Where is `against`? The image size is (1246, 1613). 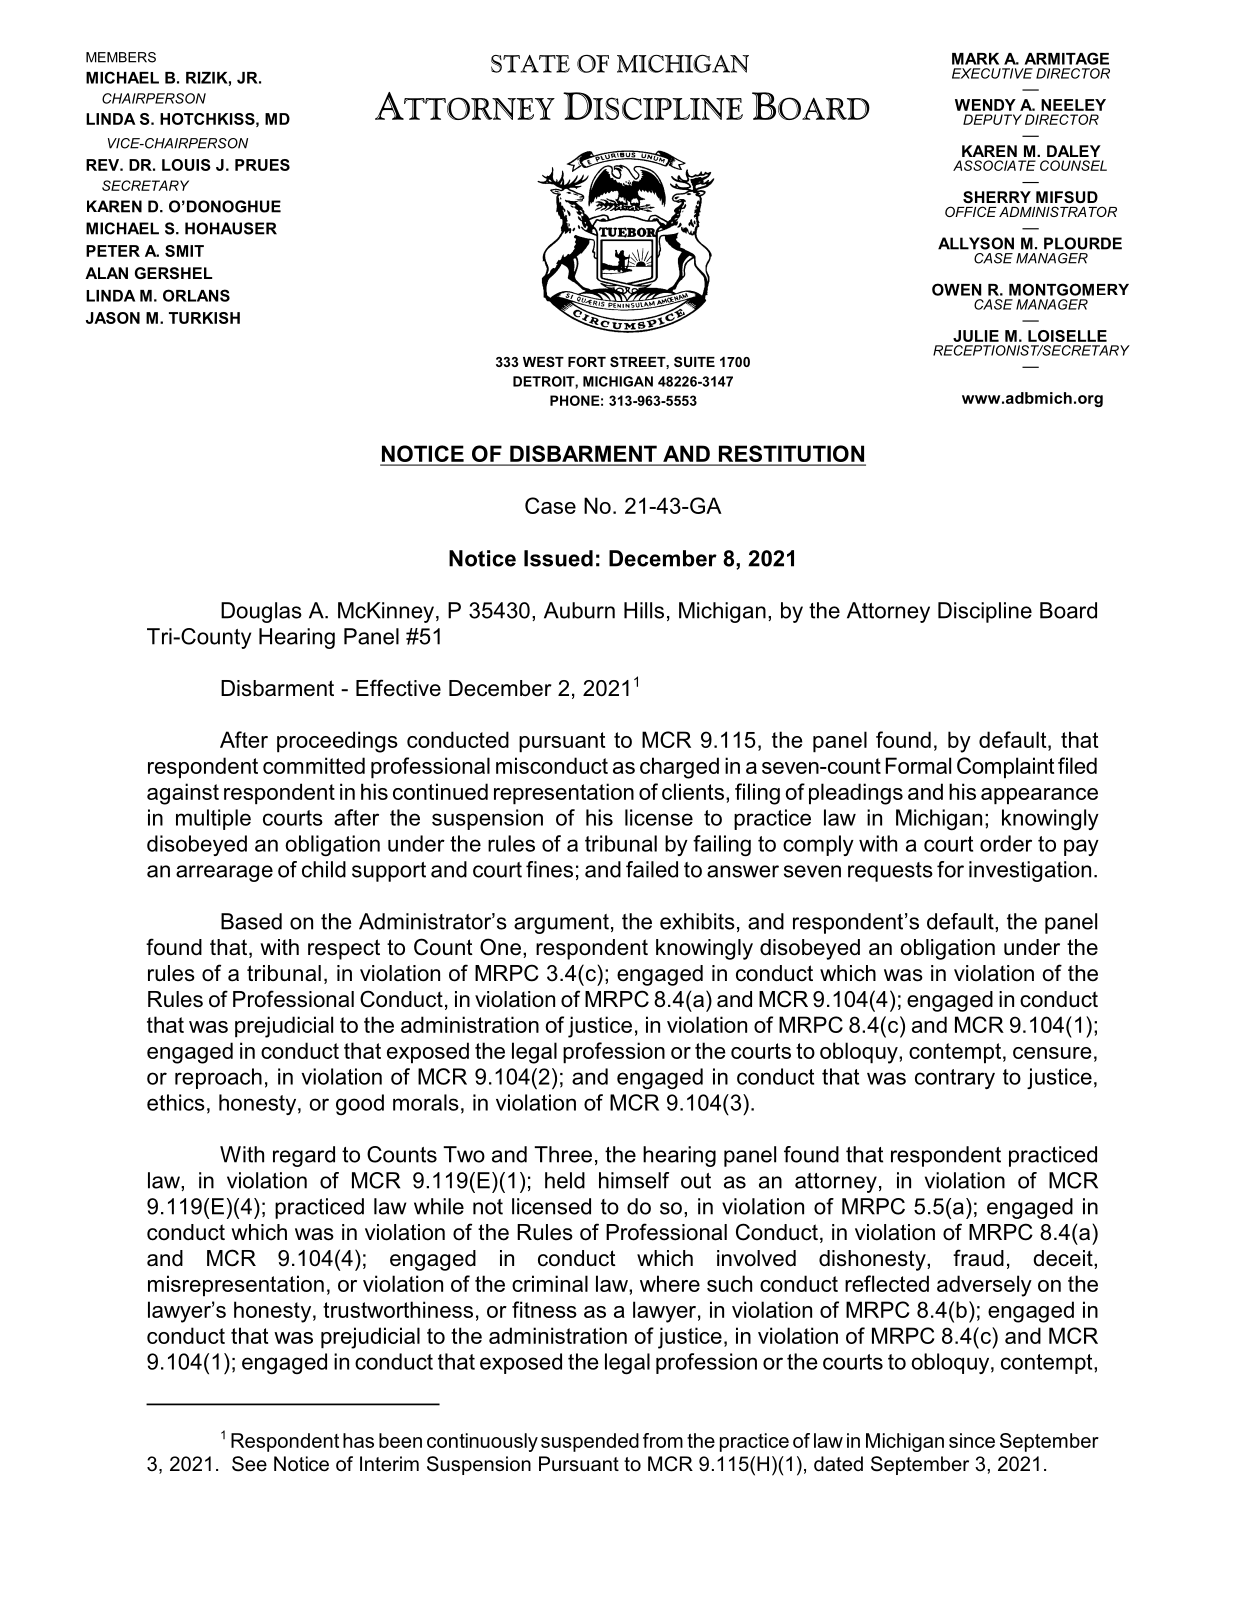 against is located at coordinates (183, 794).
